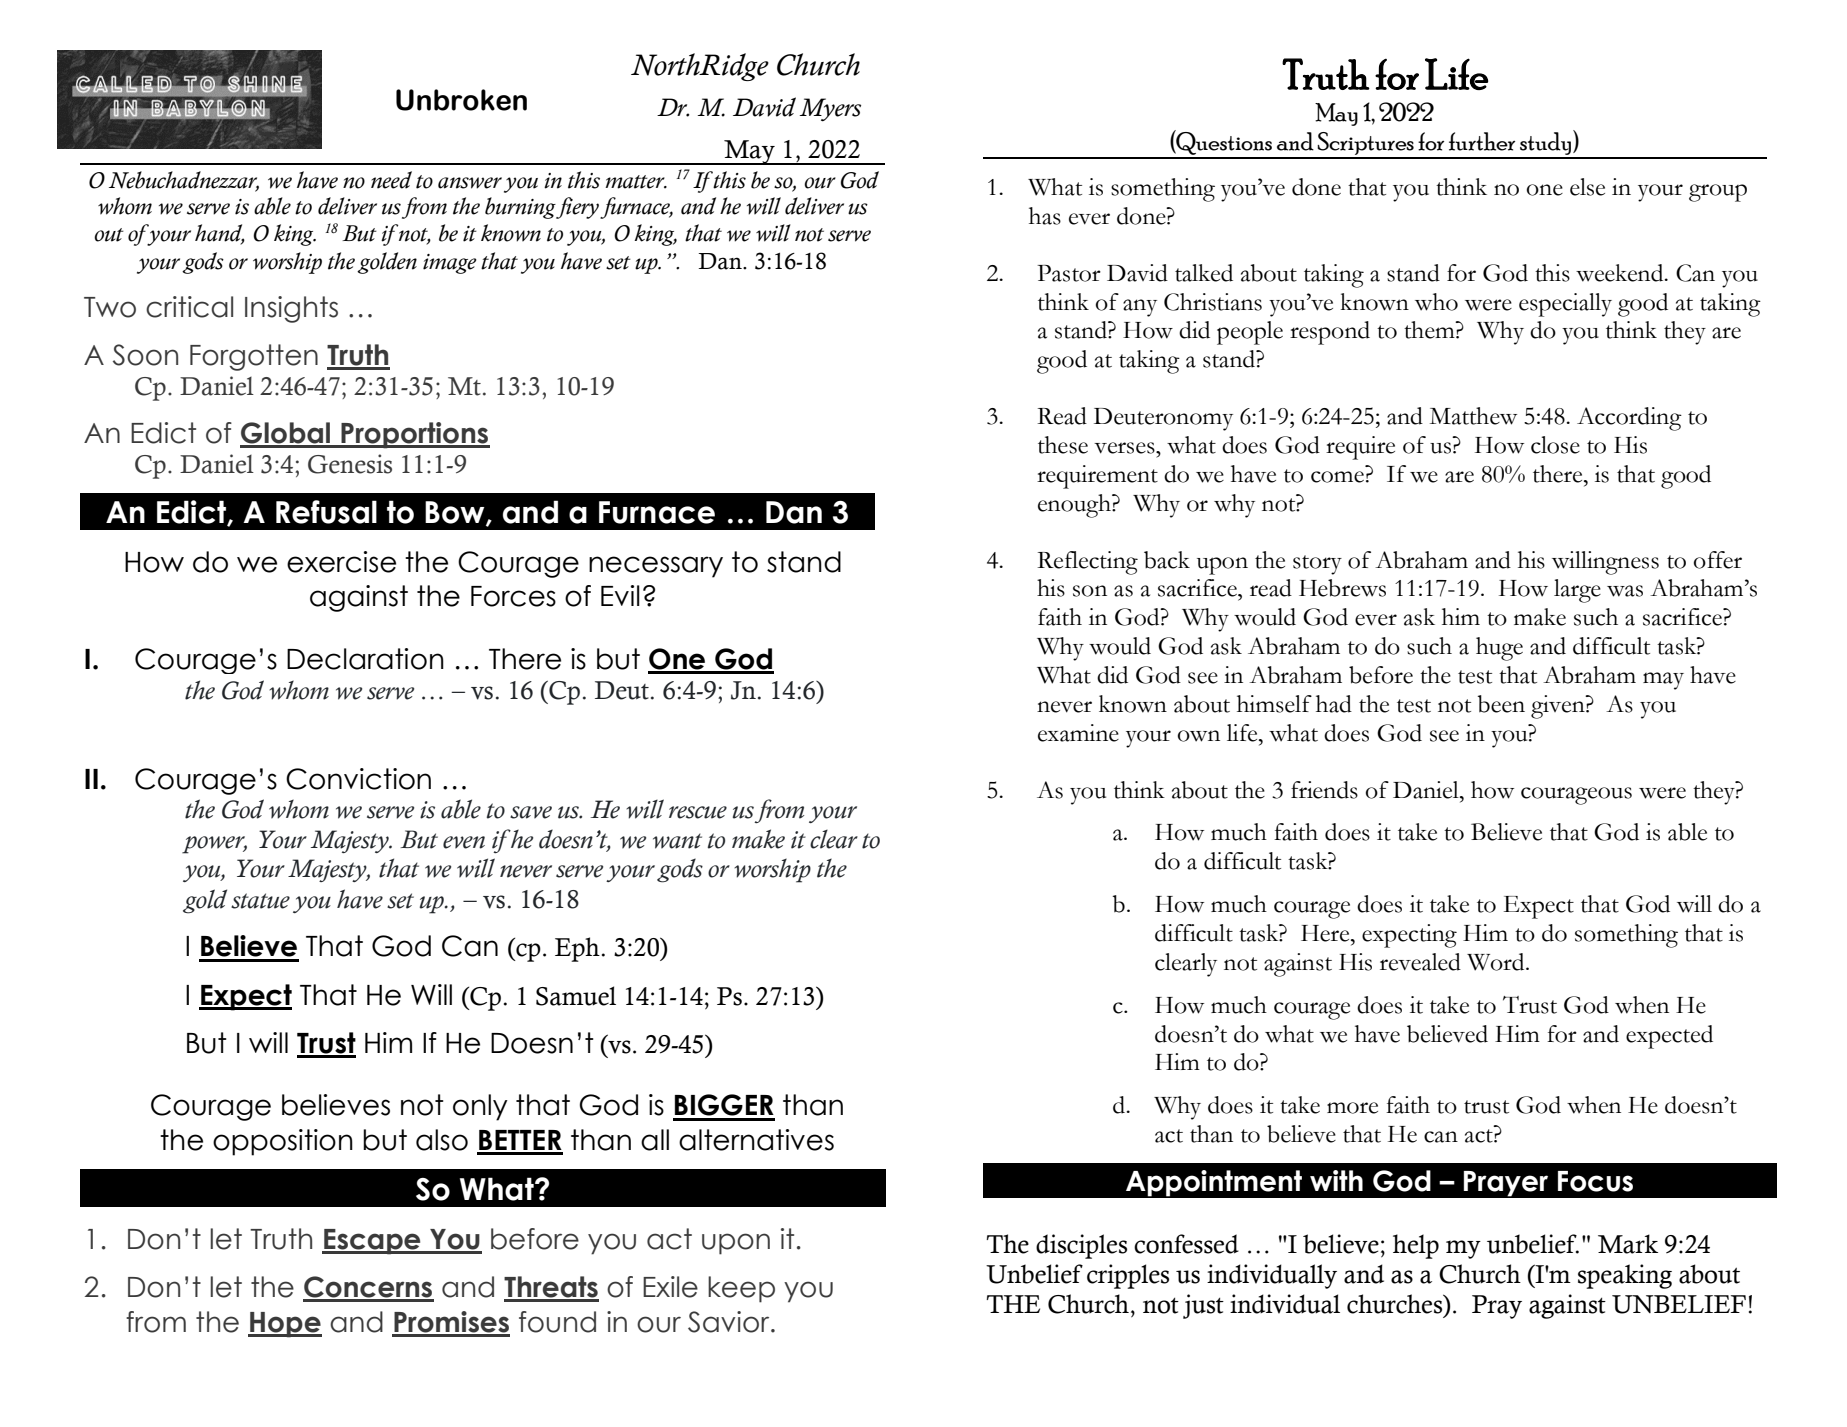 The image size is (1847, 1427). I want to click on Hope, so click(285, 1325).
